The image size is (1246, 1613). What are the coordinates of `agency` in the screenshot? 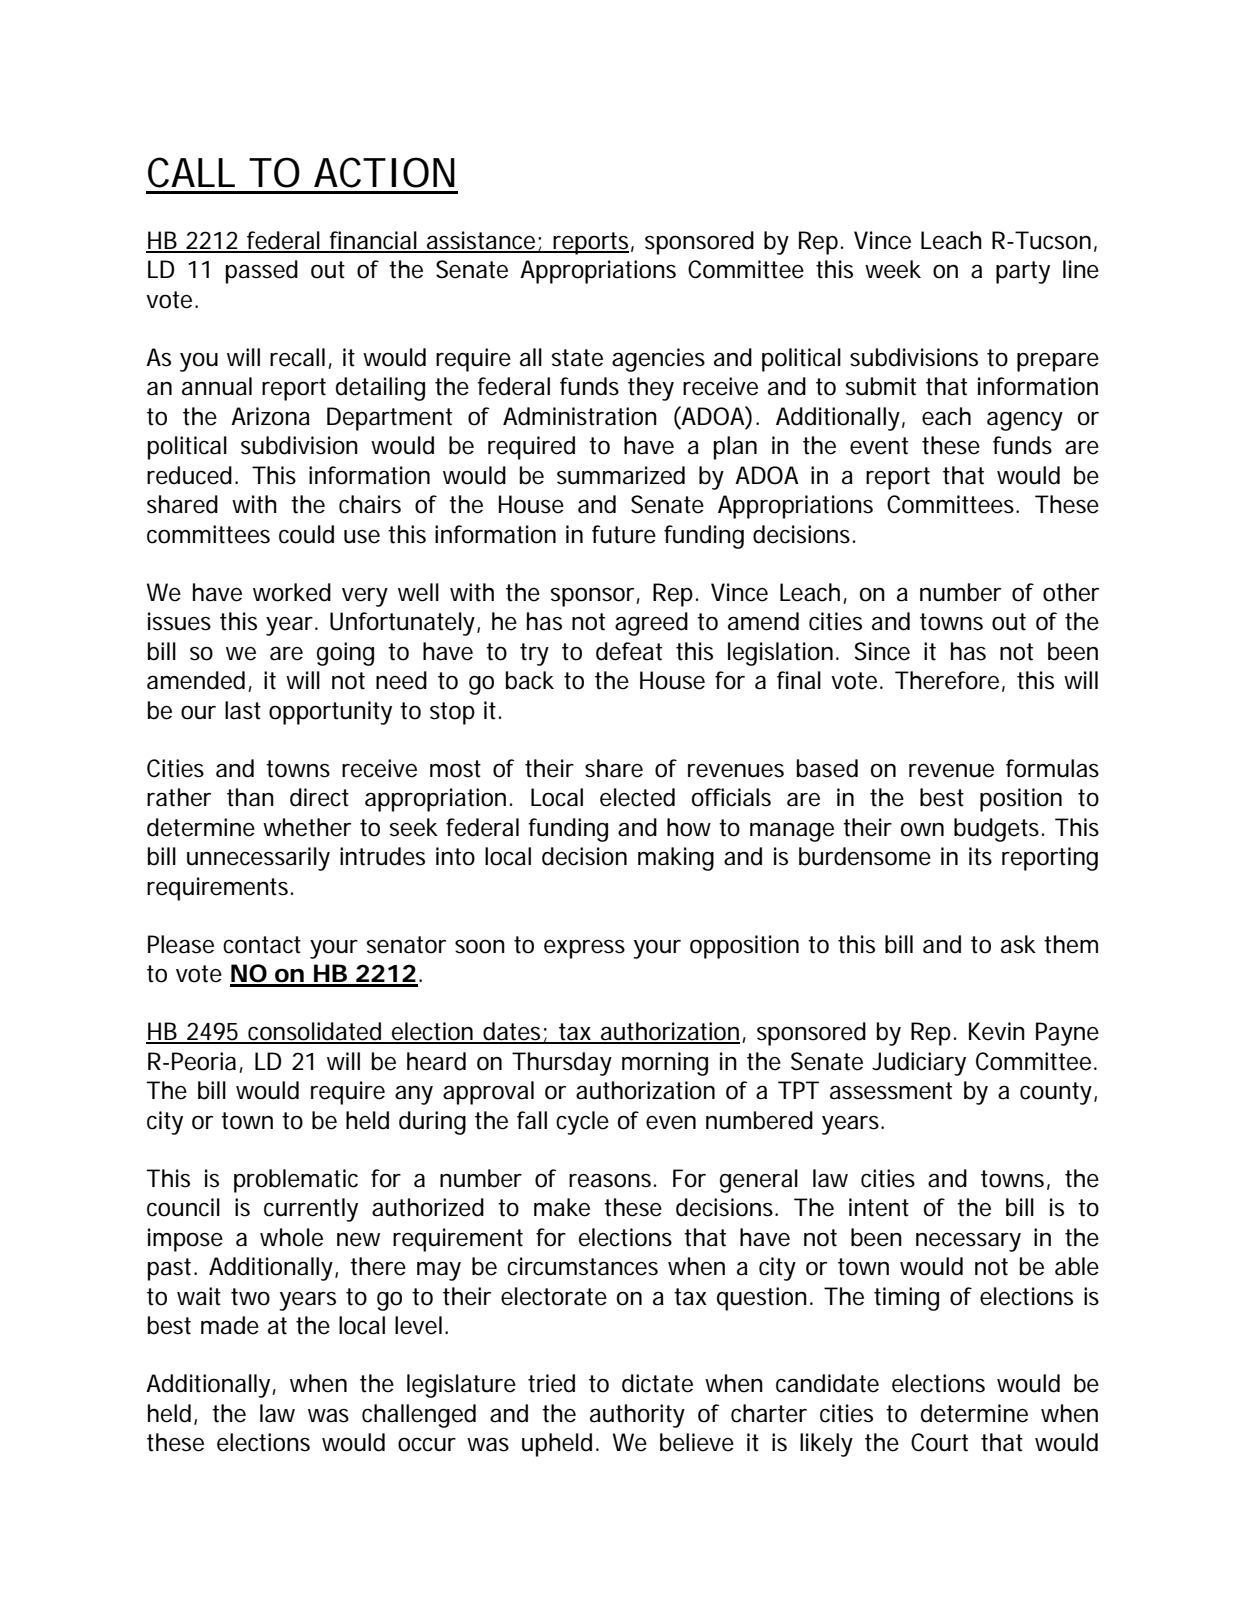 It's located at (1025, 421).
